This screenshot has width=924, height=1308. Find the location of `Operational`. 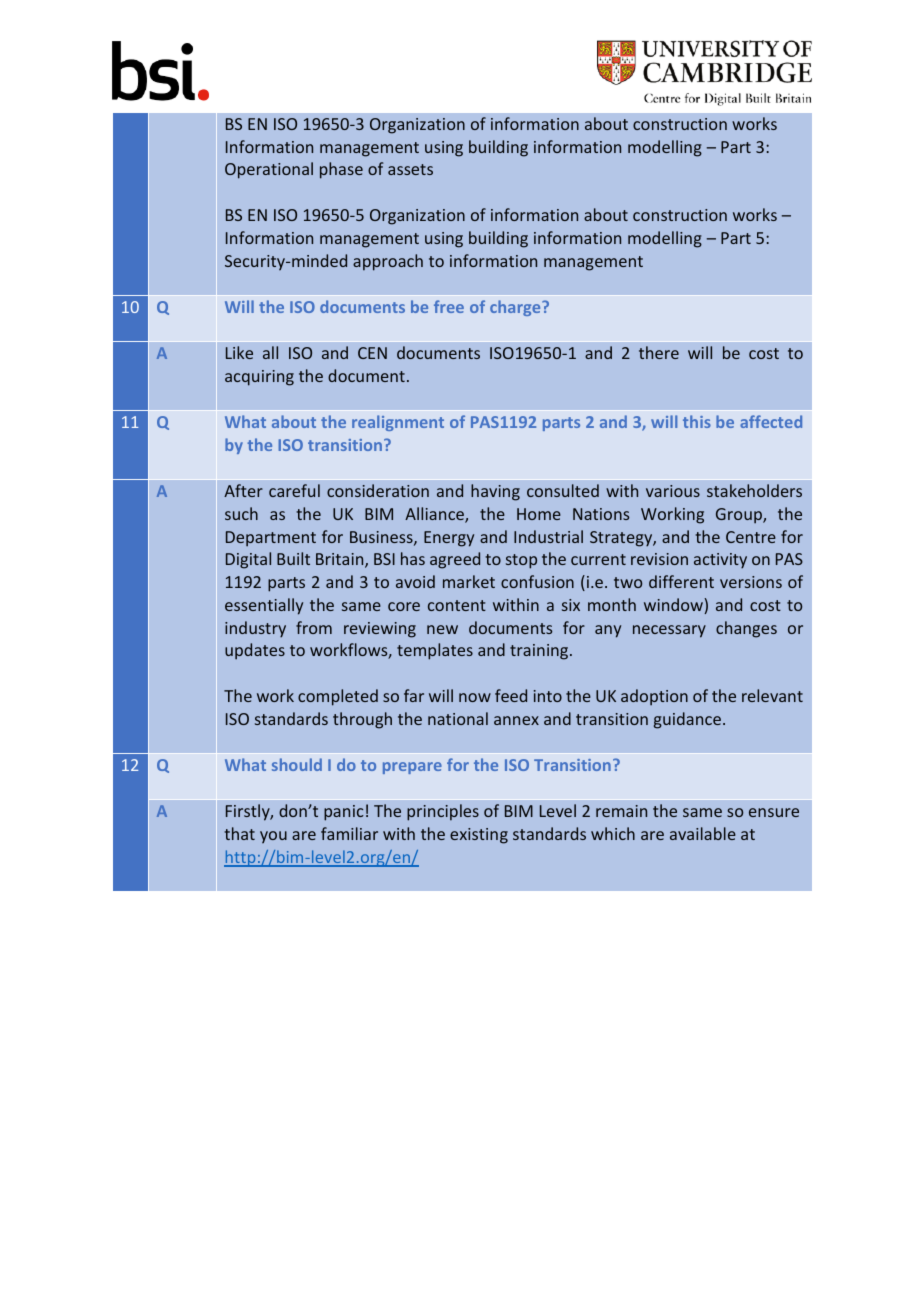

Operational is located at coordinates (269, 170).
